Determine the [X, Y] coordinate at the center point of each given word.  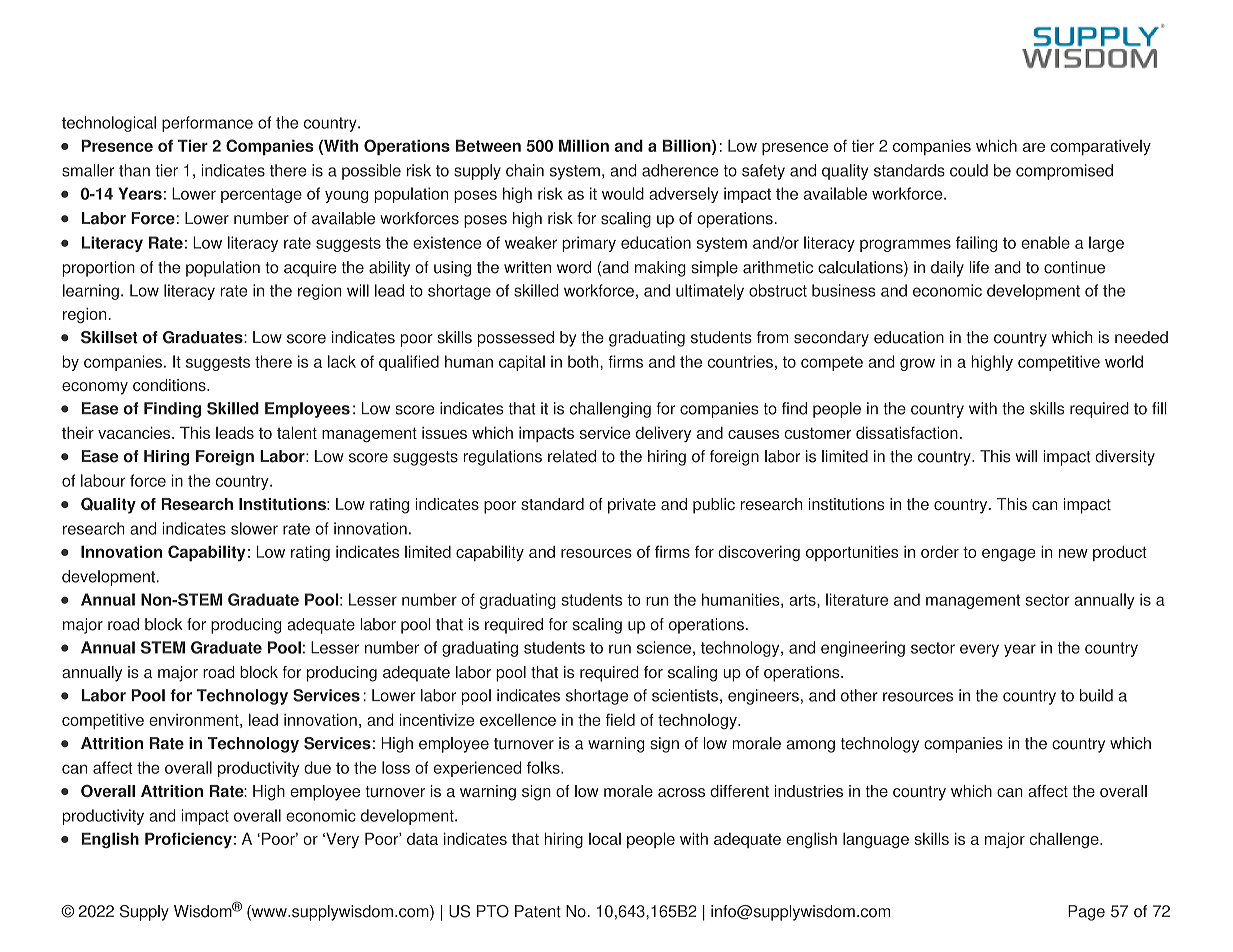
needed [1141, 337]
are [1034, 147]
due [317, 767]
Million [584, 145]
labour [103, 480]
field [620, 719]
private [632, 506]
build [1096, 695]
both [584, 361]
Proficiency [188, 840]
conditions [170, 385]
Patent [538, 911]
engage [1009, 555]
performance [207, 124]
